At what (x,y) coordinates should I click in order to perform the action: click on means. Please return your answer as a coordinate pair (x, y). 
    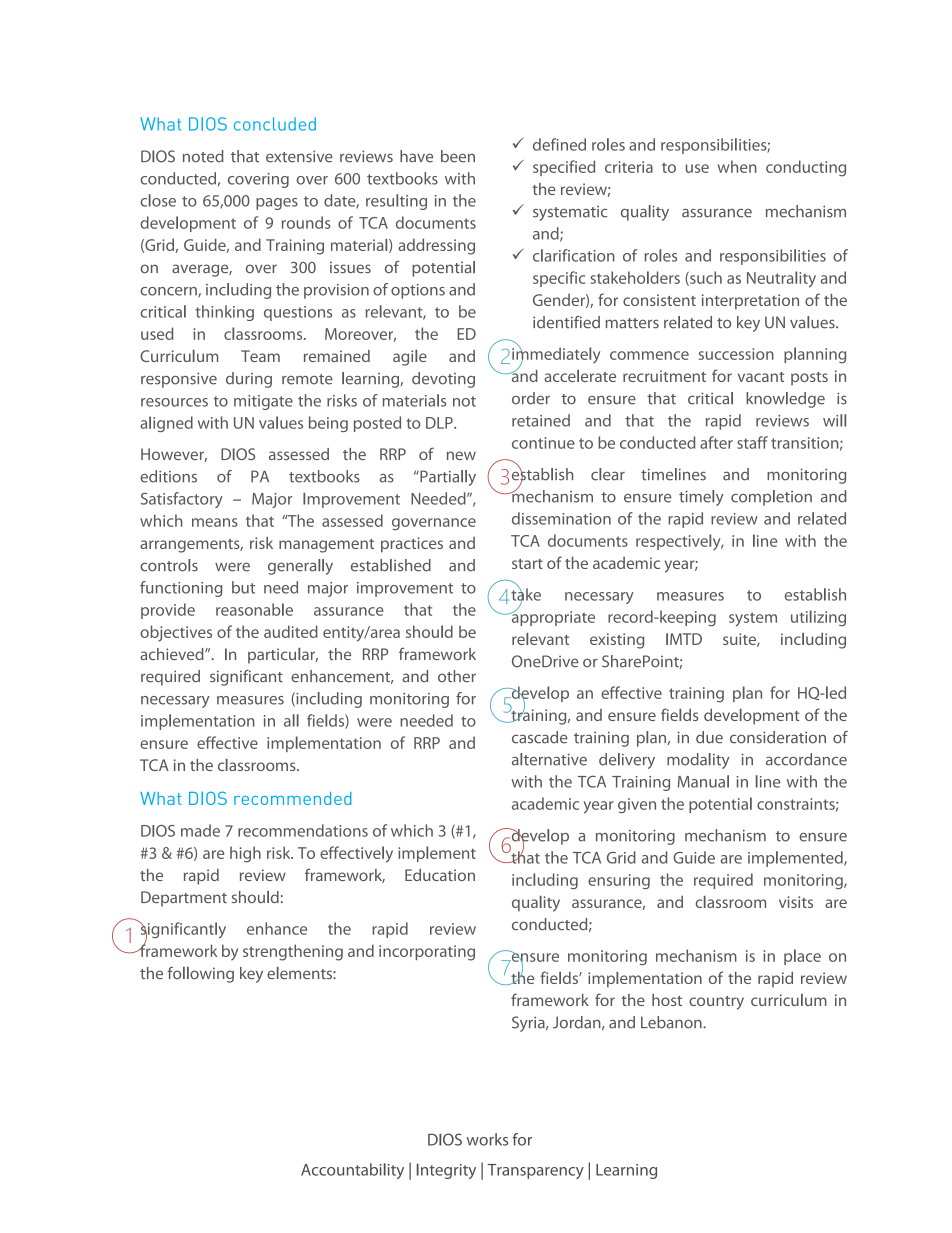
    Looking at the image, I should click on (215, 522).
